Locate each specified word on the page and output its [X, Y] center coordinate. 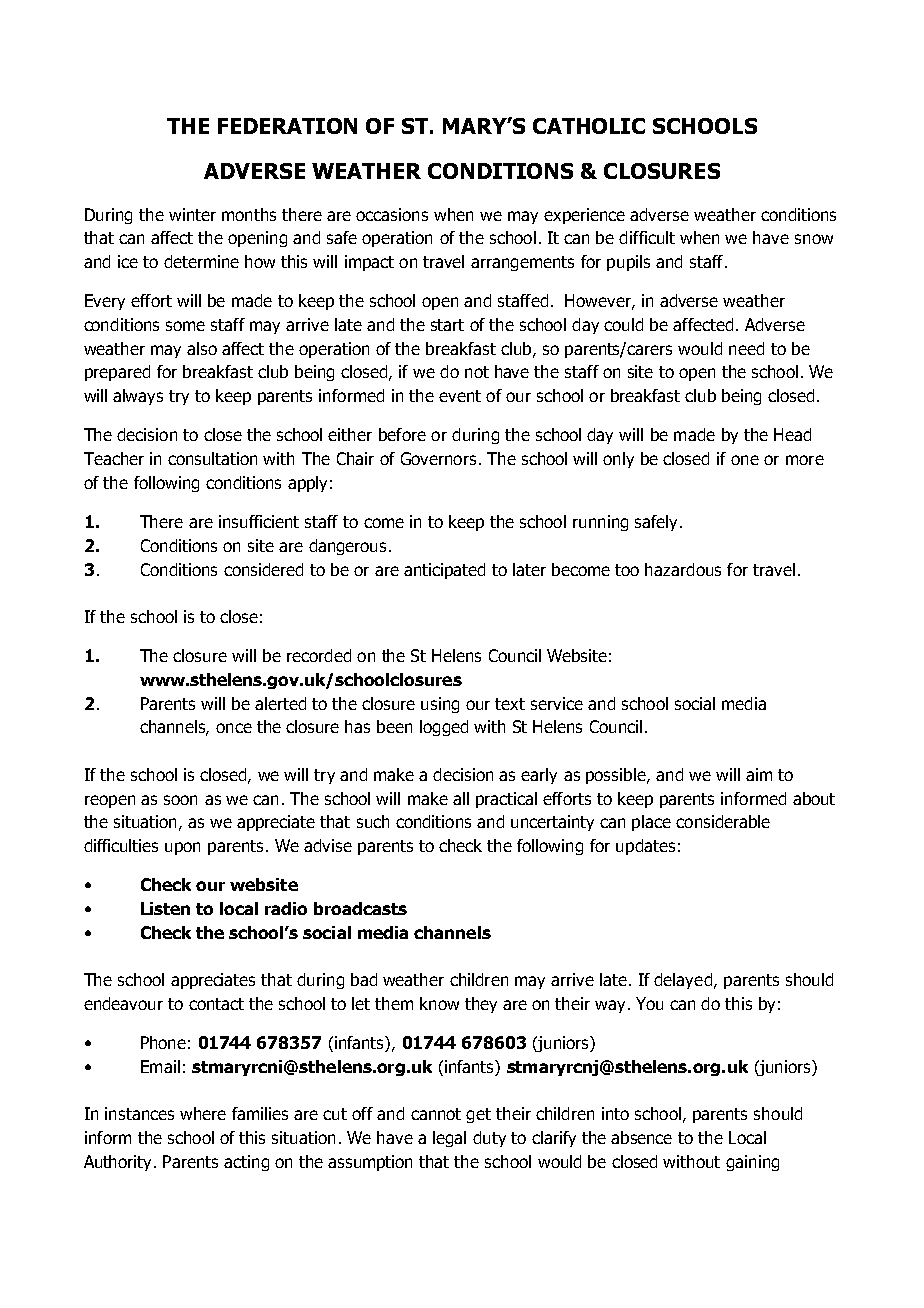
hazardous [683, 569]
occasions [392, 214]
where [203, 1113]
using [440, 705]
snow [814, 239]
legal [449, 1139]
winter [192, 214]
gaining [752, 1163]
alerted [280, 703]
